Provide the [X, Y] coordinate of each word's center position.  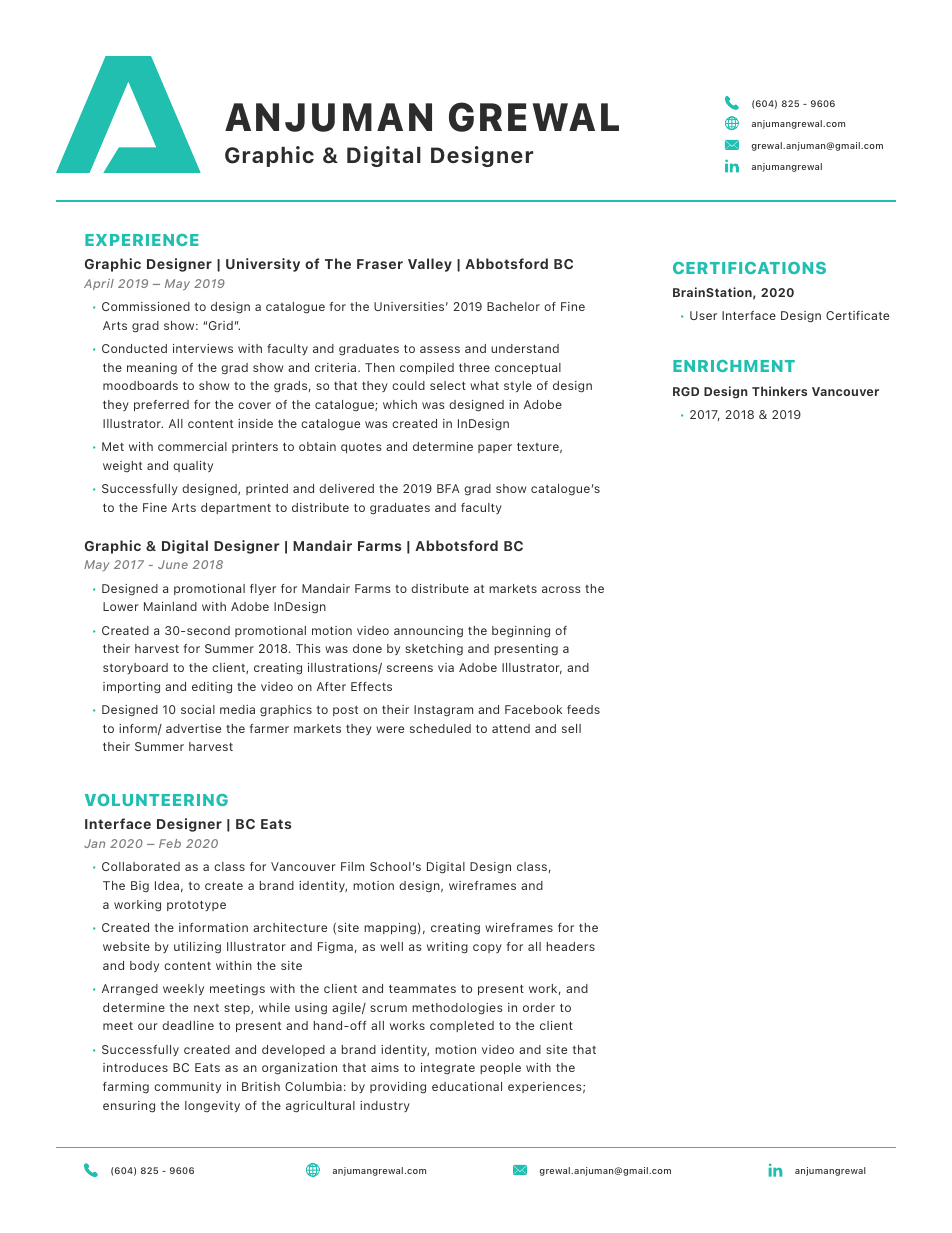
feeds [583, 709]
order [539, 1007]
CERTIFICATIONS [749, 268]
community [187, 1088]
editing [212, 688]
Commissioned [146, 306]
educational [467, 1086]
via [446, 667]
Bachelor [513, 306]
